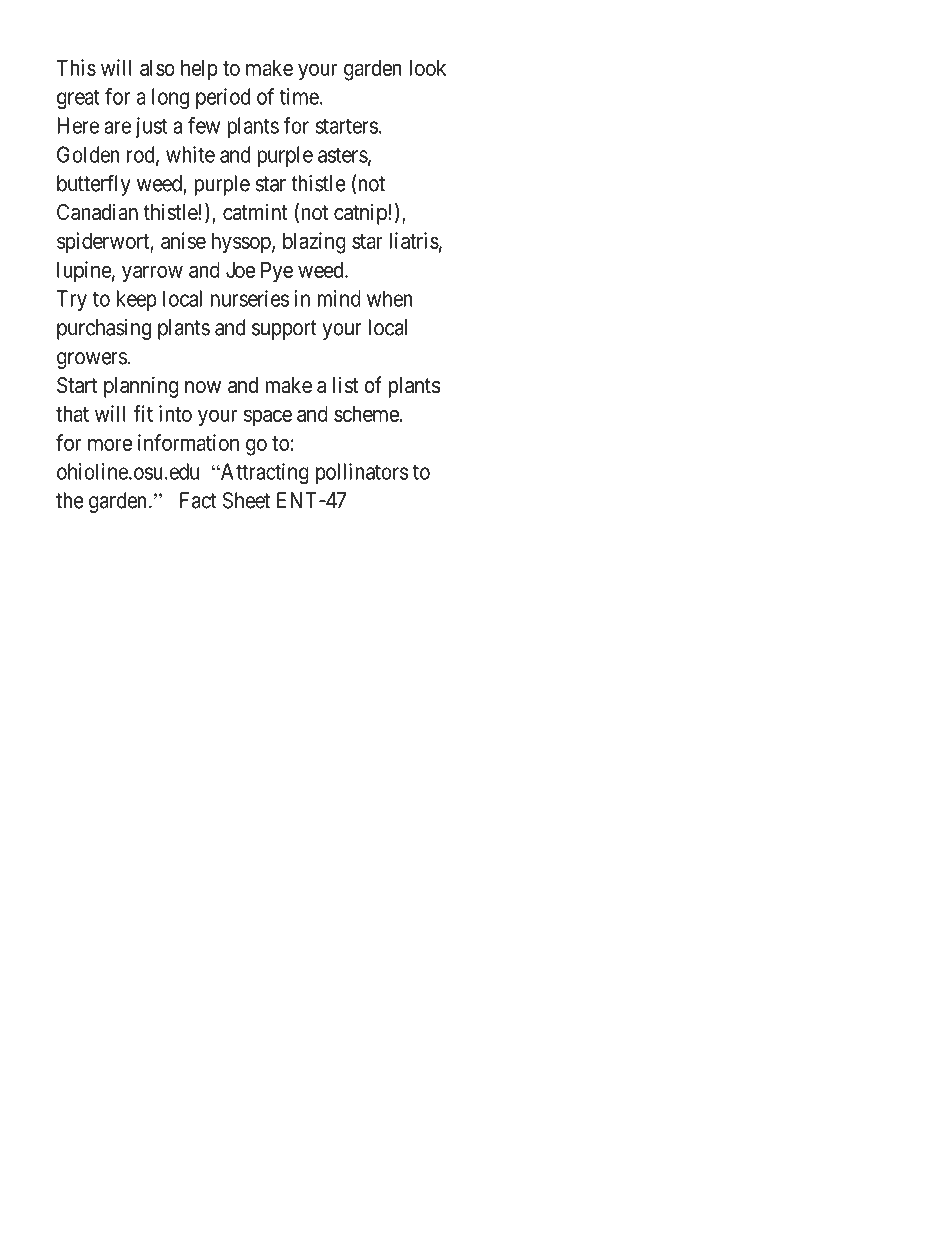  I want to click on great, so click(78, 99).
